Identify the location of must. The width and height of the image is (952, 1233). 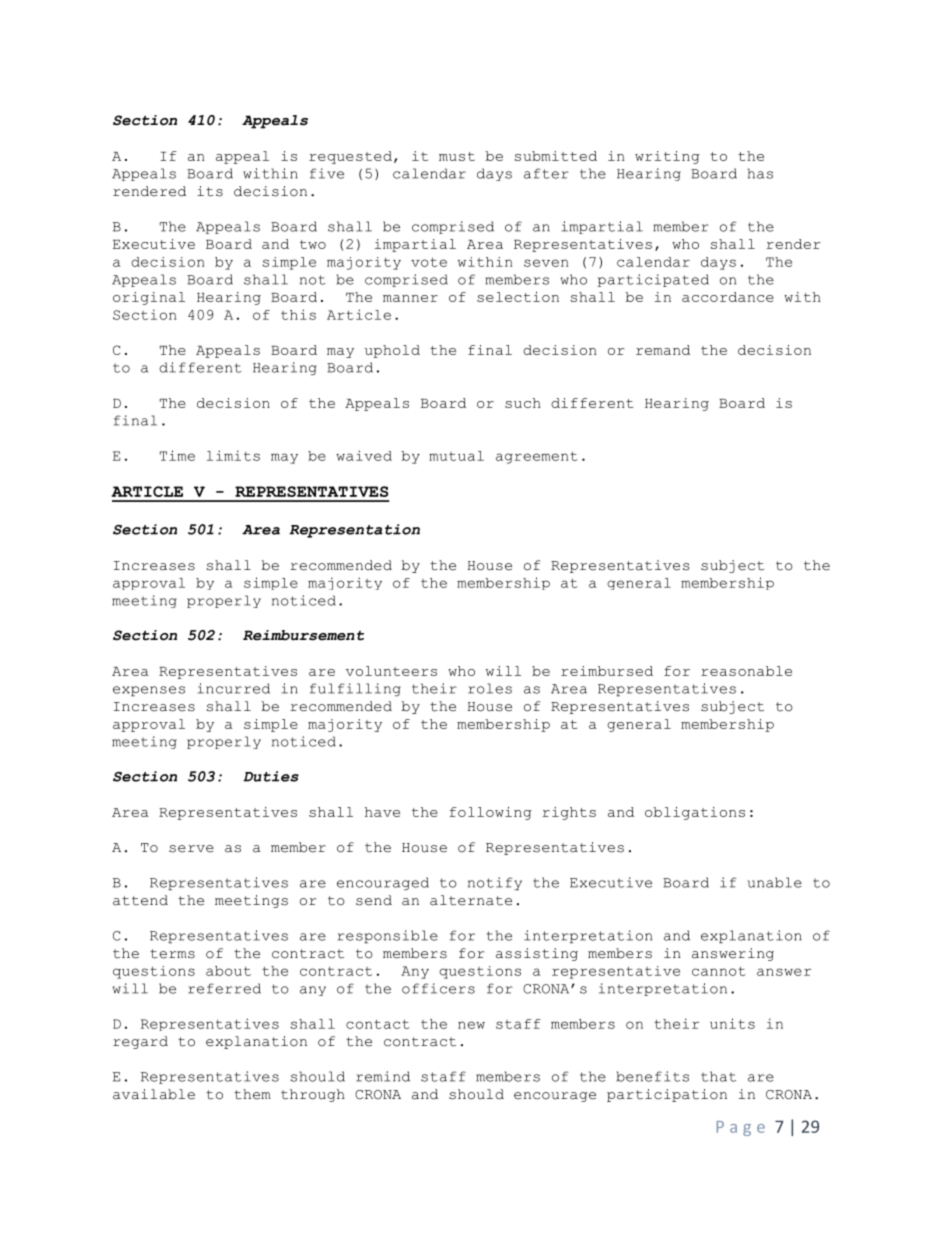
(457, 156).
